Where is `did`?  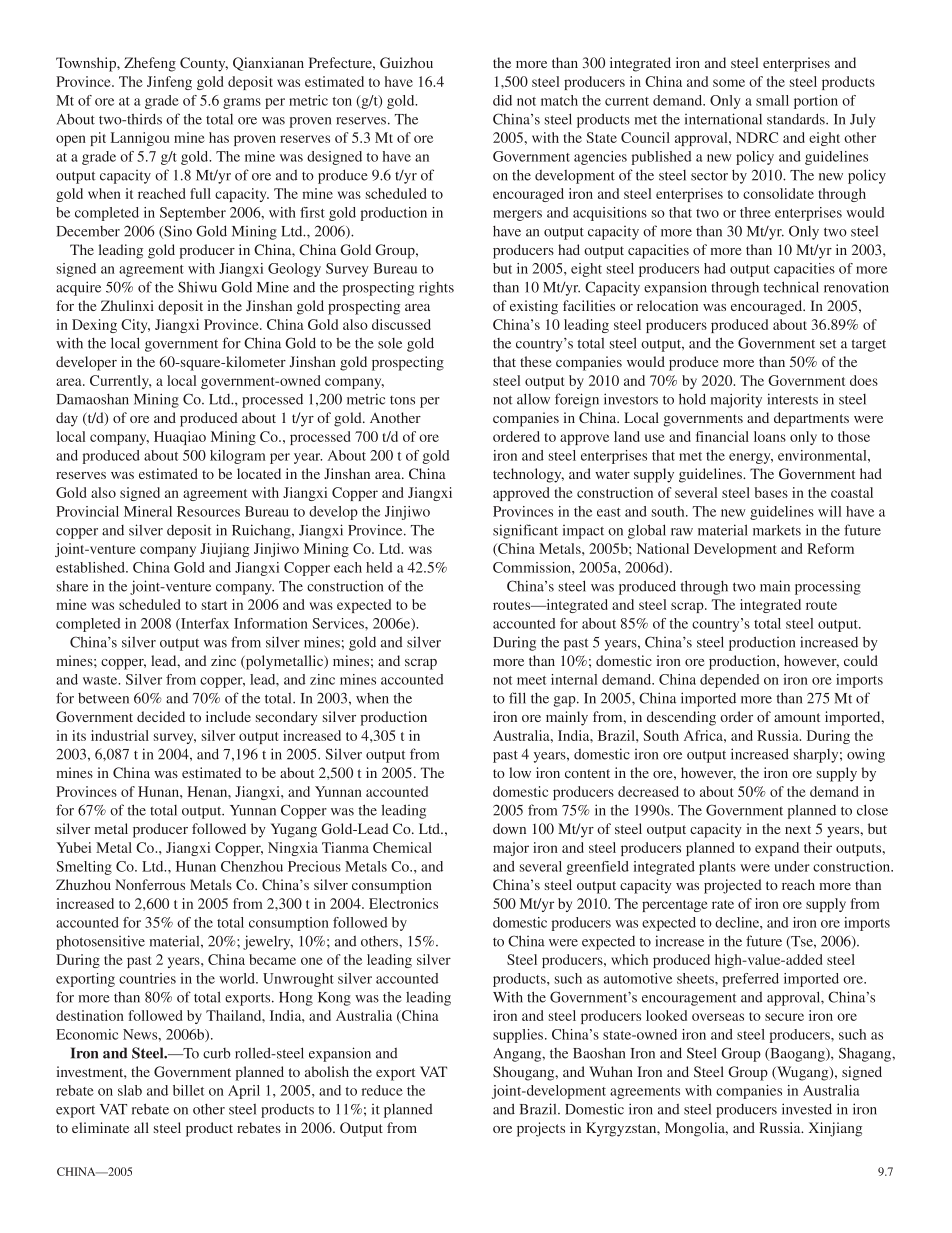 did is located at coordinates (502, 100).
